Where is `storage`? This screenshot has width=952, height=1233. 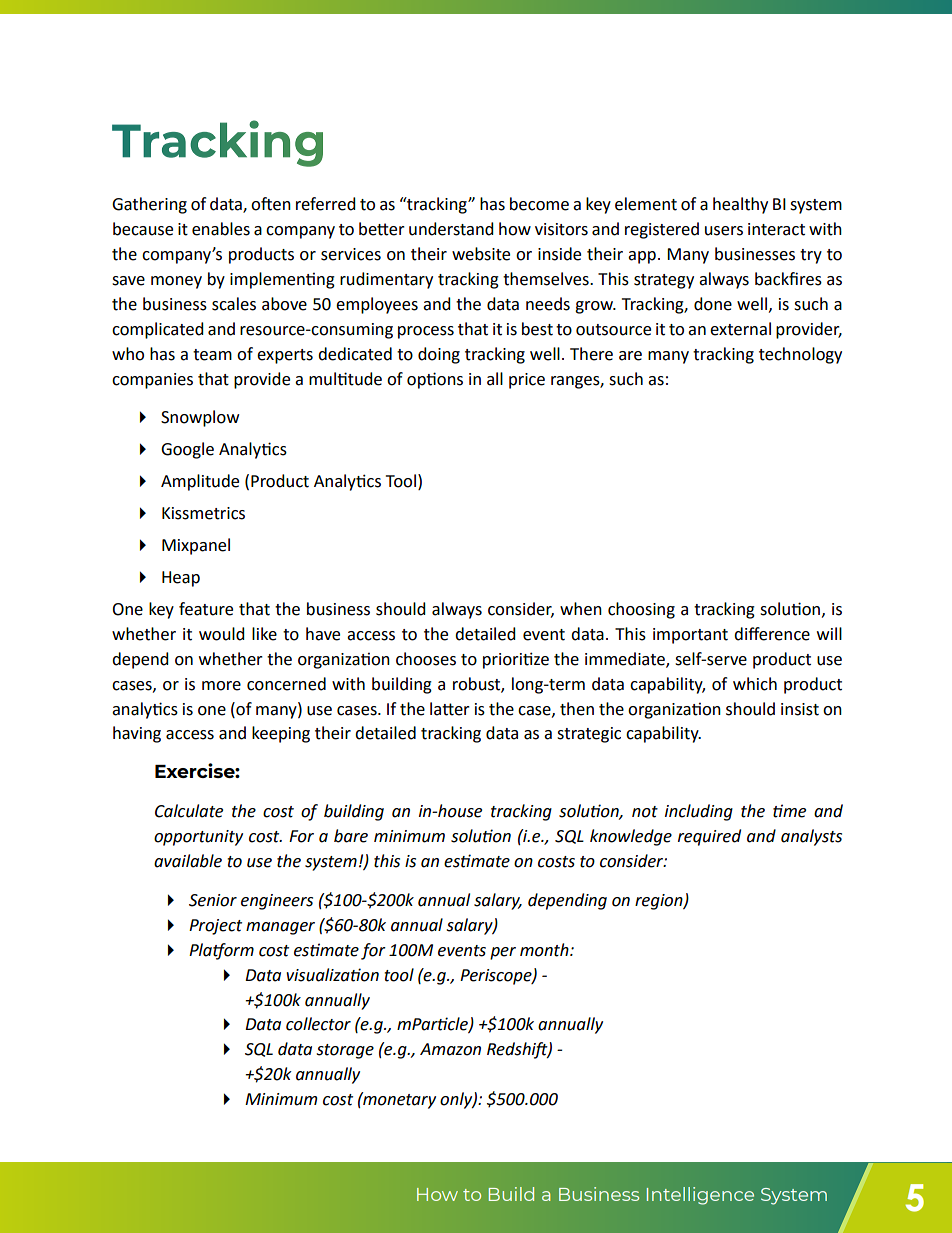
storage is located at coordinates (345, 1051).
